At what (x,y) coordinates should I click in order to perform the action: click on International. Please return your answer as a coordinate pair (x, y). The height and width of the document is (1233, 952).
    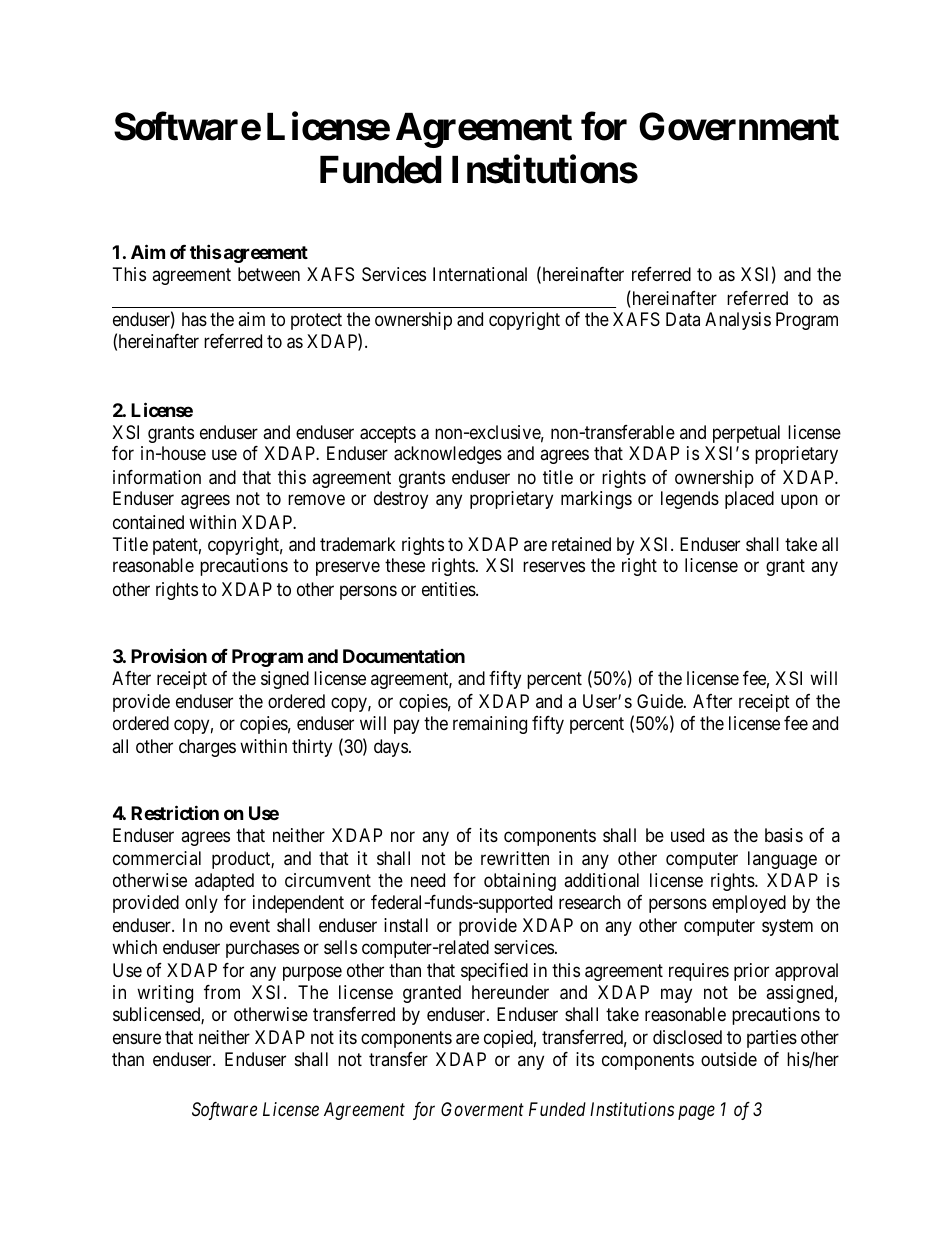
    Looking at the image, I should click on (480, 274).
